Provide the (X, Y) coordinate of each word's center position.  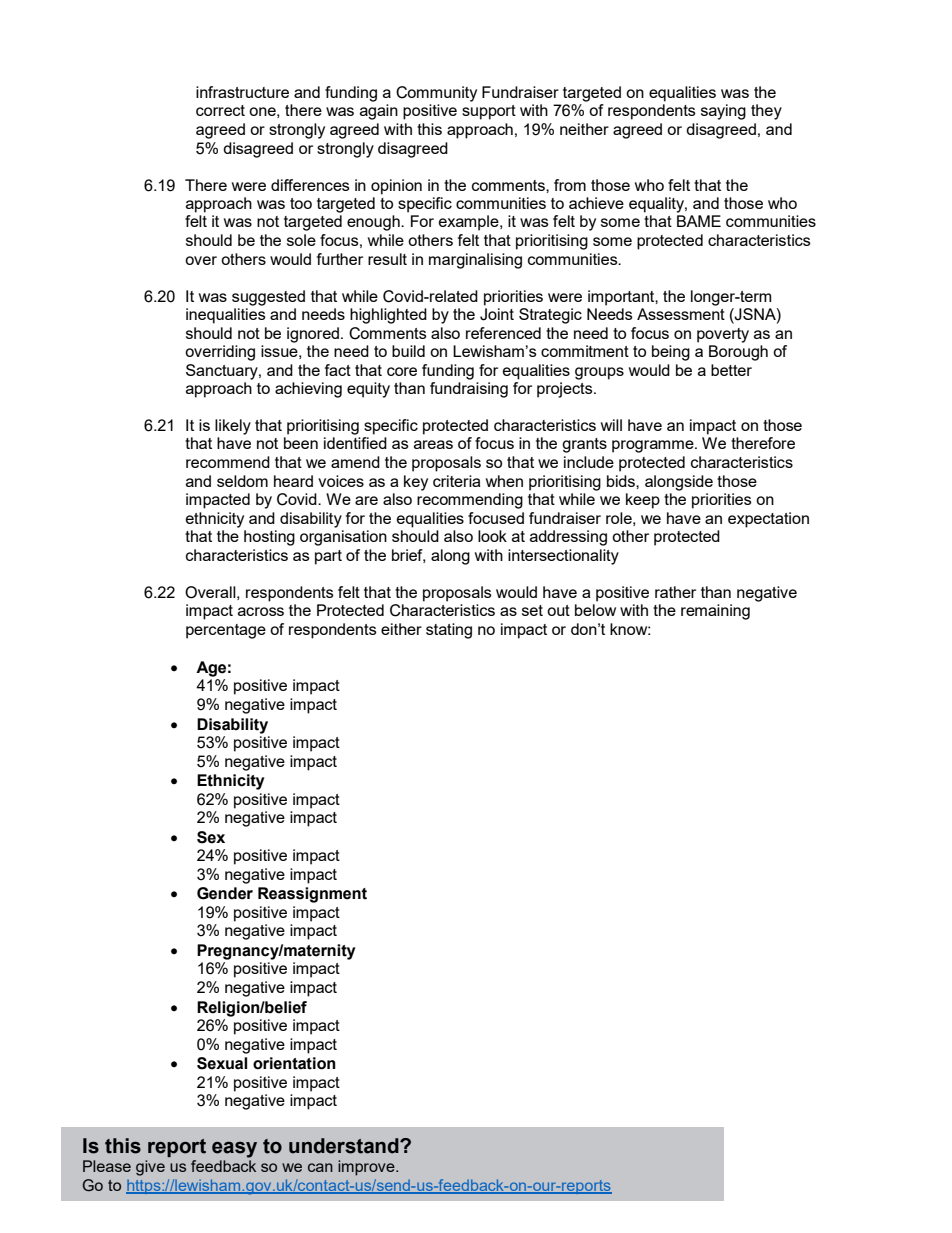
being (671, 353)
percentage (226, 631)
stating (449, 631)
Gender (225, 893)
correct (220, 110)
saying (723, 112)
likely (233, 427)
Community (436, 94)
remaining (715, 612)
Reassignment (312, 895)
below (595, 610)
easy (234, 1150)
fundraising (469, 390)
